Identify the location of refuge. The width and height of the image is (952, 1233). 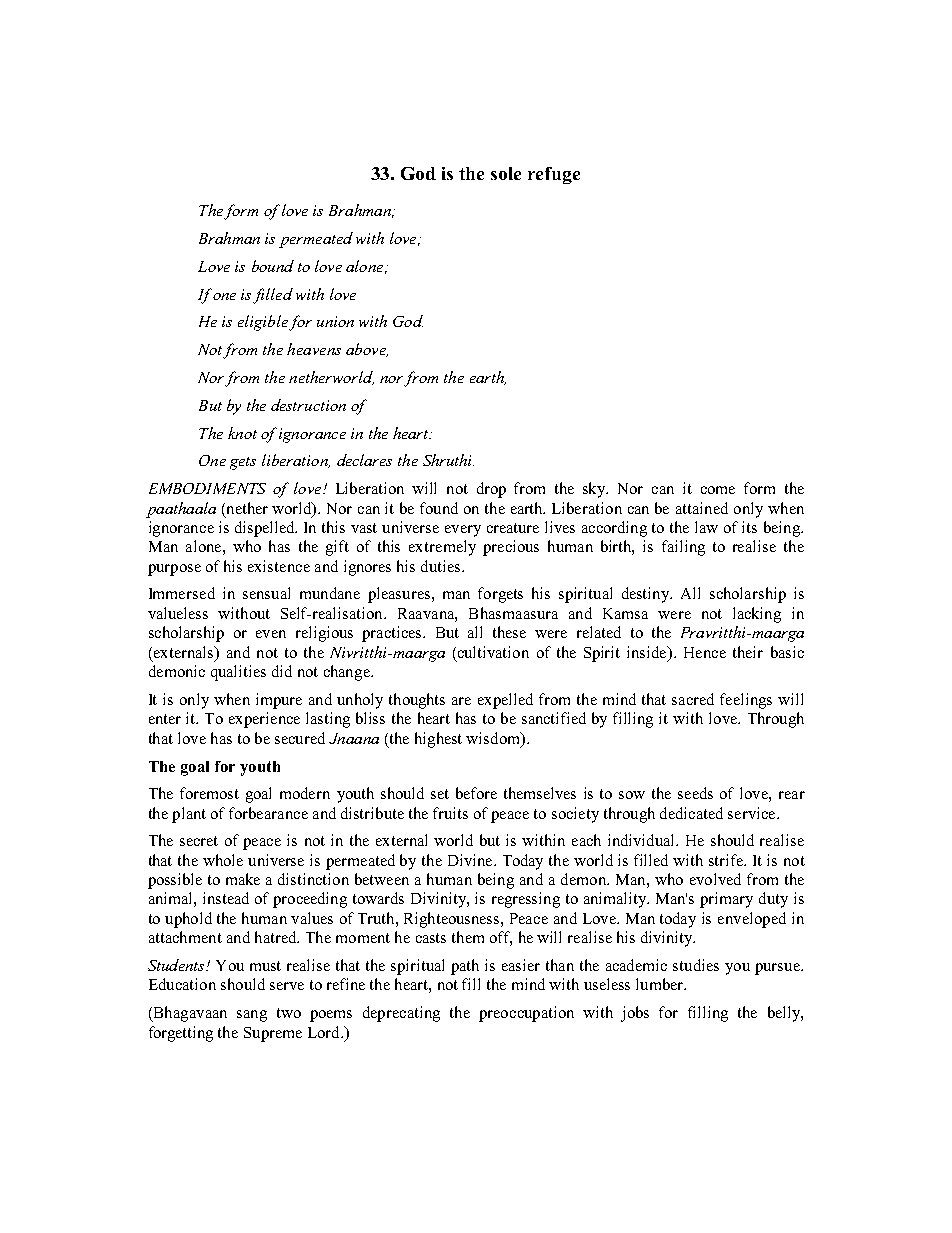
(554, 175).
